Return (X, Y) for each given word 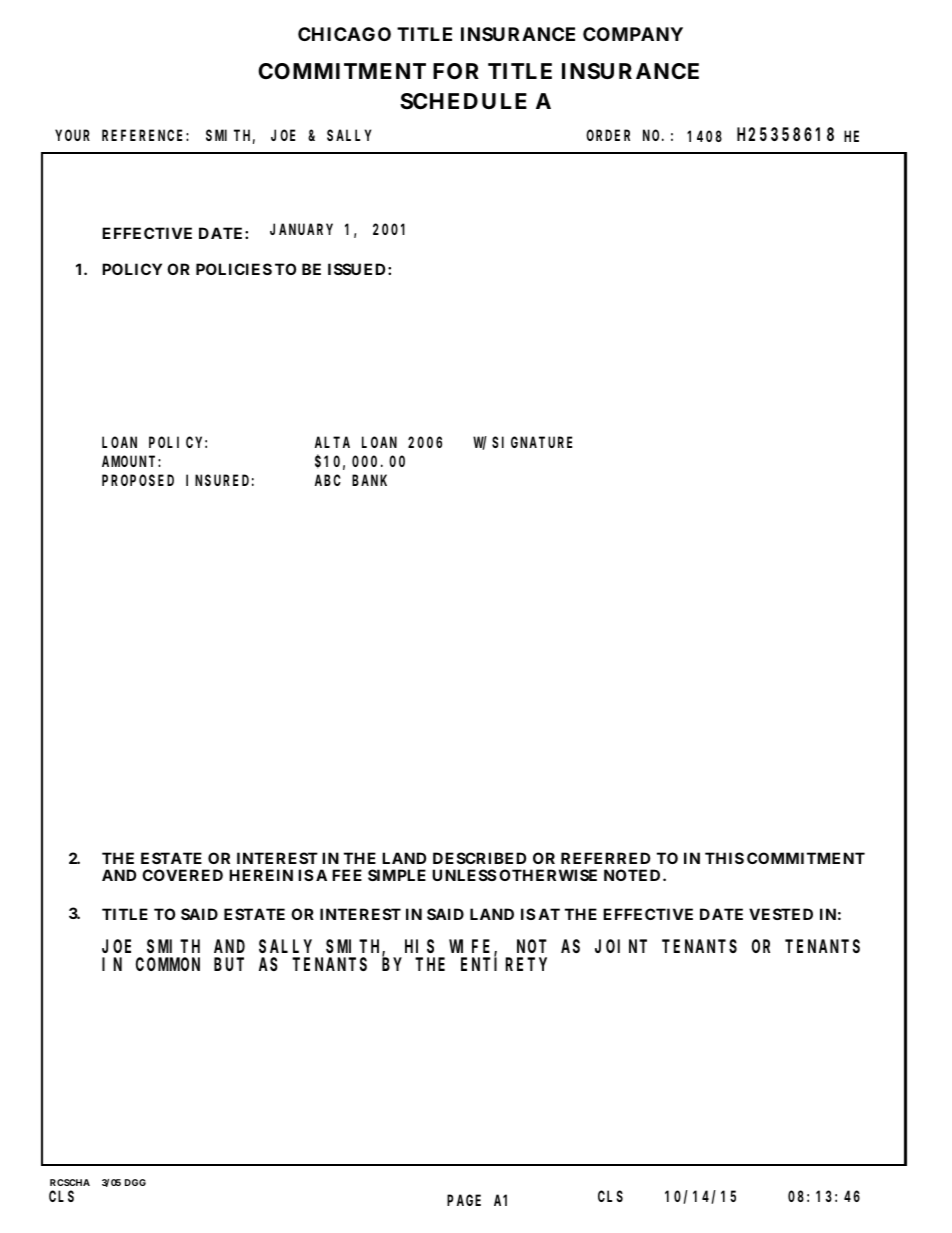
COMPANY (633, 34)
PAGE (464, 1200)
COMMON (168, 964)
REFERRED (605, 858)
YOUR (72, 135)
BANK (369, 480)
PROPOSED (138, 480)
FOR (456, 71)
